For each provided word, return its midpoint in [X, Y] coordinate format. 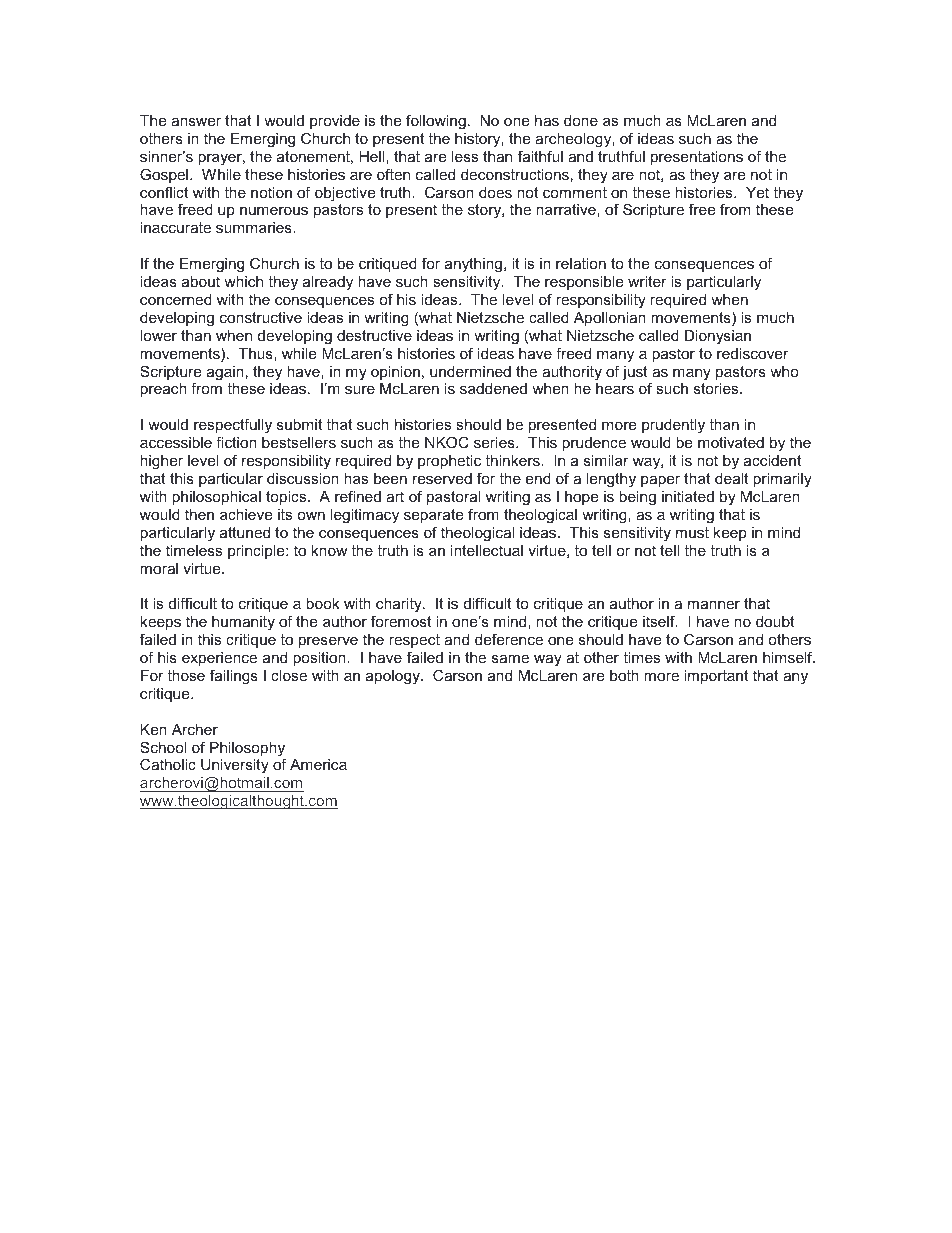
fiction [236, 442]
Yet [757, 192]
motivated [731, 442]
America [318, 764]
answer [196, 121]
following [436, 122]
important [716, 677]
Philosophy [248, 750]
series [495, 442]
